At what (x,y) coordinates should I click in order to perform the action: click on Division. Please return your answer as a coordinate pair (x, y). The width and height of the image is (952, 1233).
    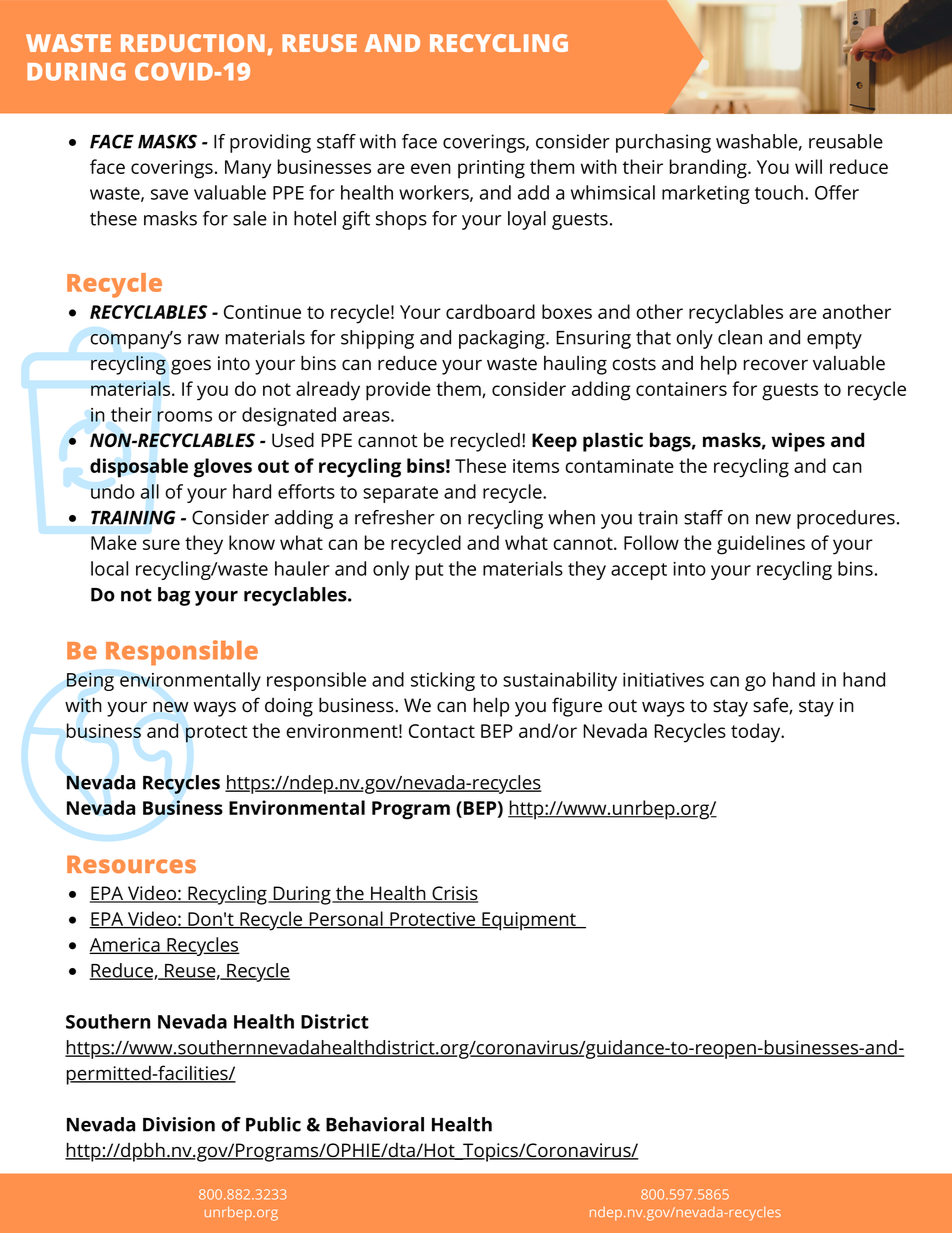
    Looking at the image, I should click on (179, 1124).
